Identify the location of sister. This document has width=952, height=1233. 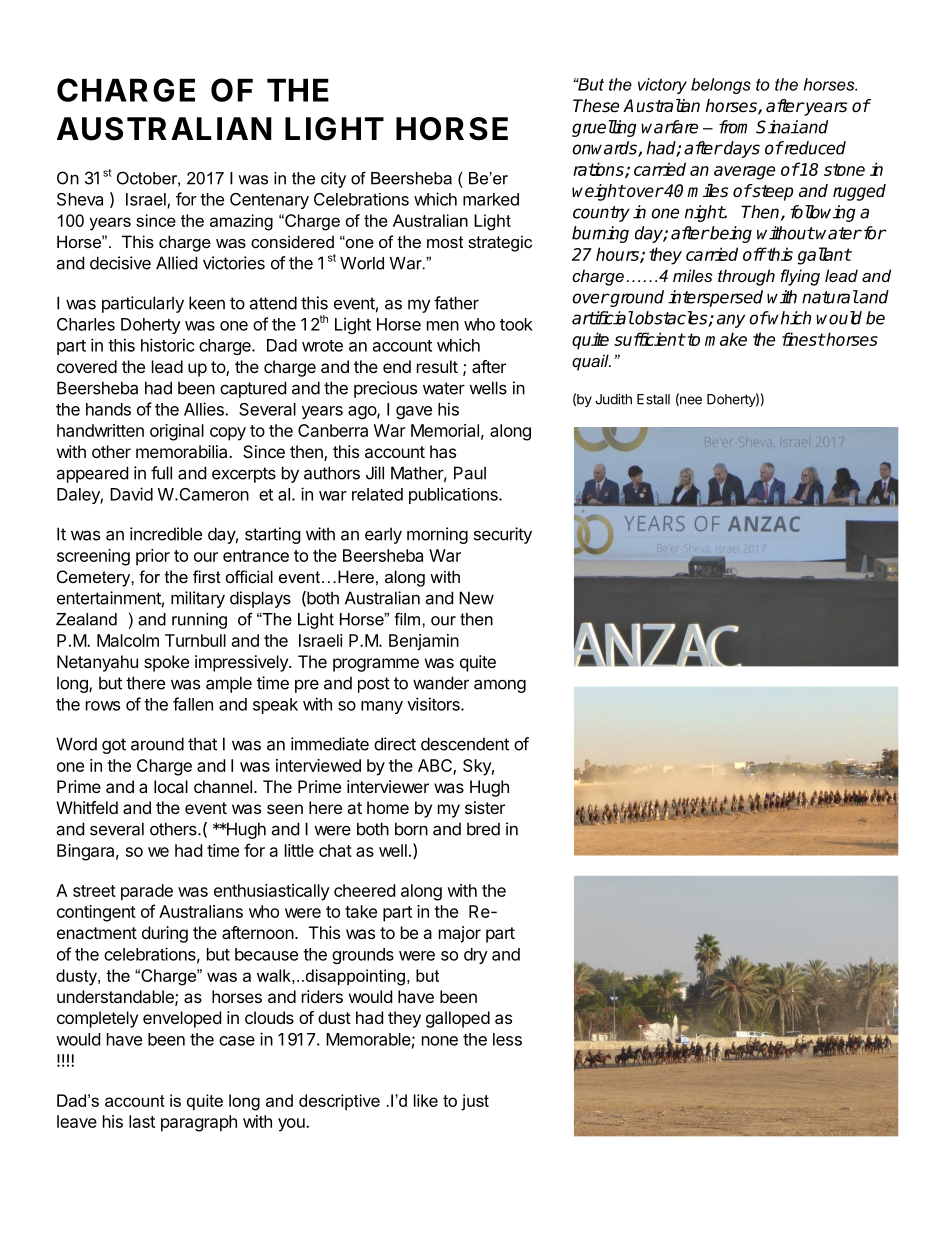
(485, 807).
